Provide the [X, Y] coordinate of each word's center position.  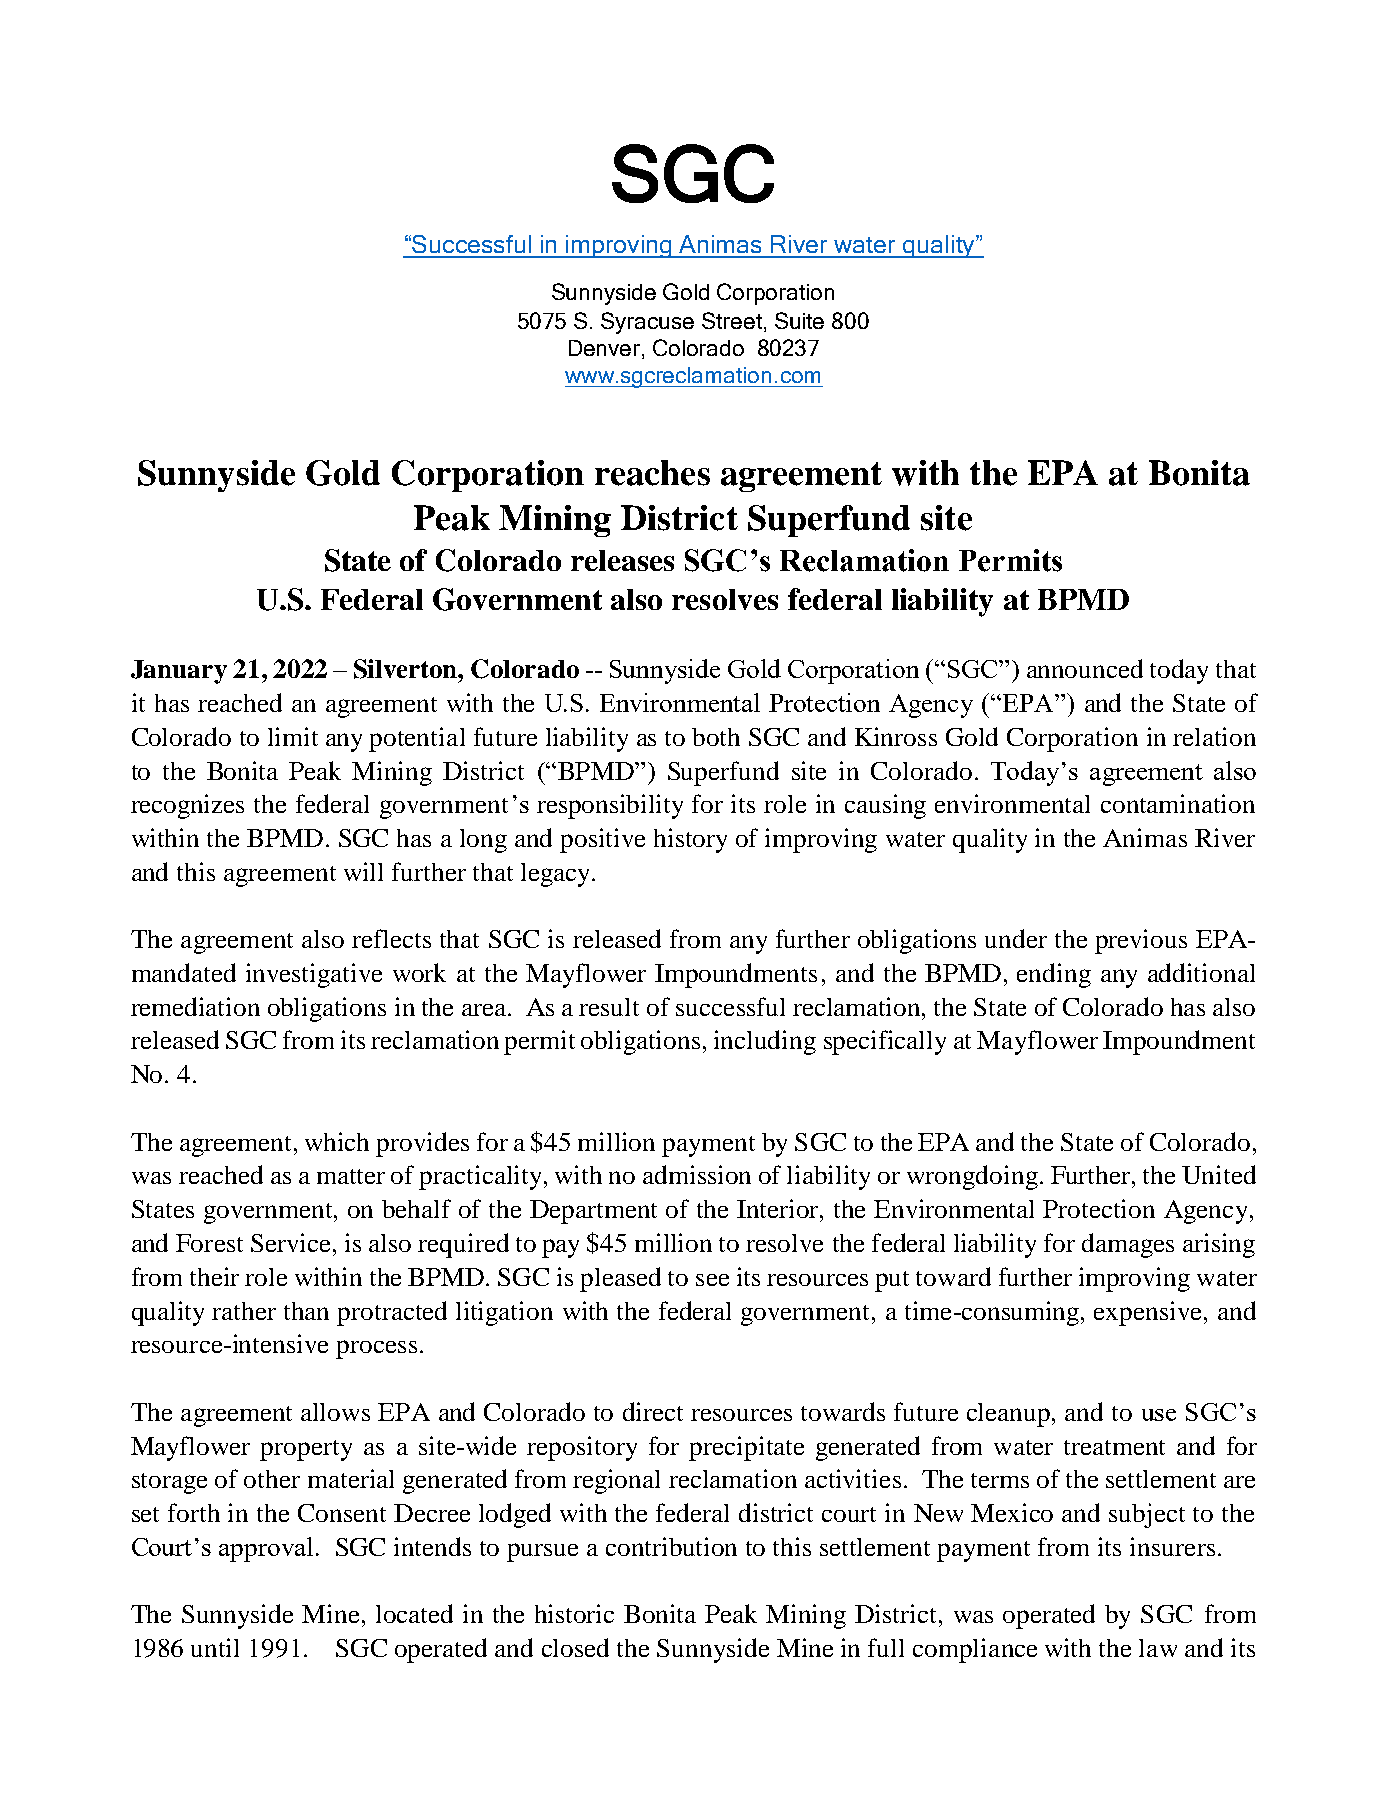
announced [1085, 668]
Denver [606, 349]
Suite [799, 320]
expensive [1147, 1313]
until [215, 1647]
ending [1054, 975]
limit [293, 736]
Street [733, 322]
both [716, 737]
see [712, 1280]
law [1158, 1648]
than [306, 1311]
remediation [195, 1006]
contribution [671, 1546]
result [609, 1007]
